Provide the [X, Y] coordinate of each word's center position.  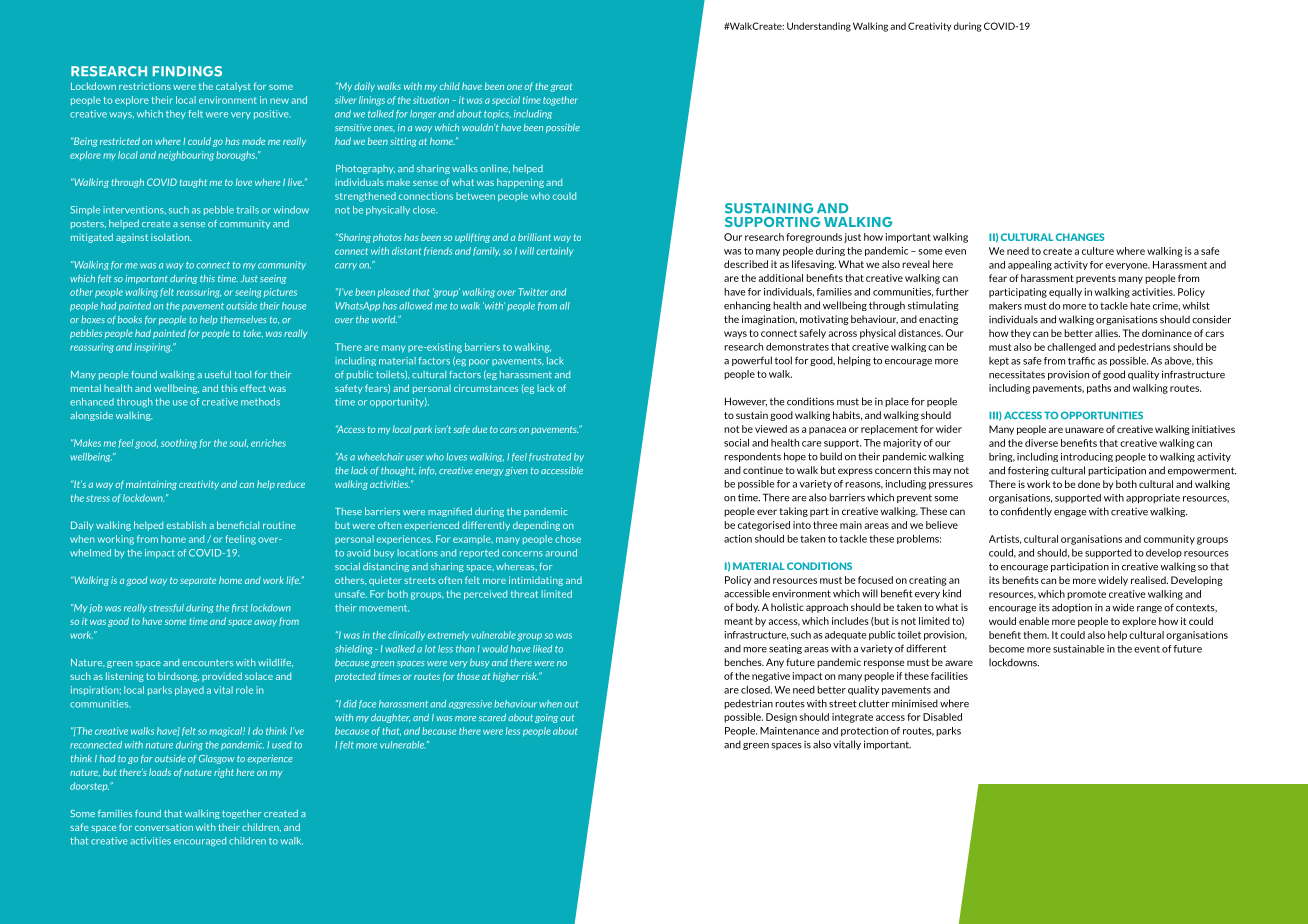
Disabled [942, 717]
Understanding [819, 27]
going [546, 718]
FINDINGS [187, 71]
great [561, 87]
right [224, 773]
